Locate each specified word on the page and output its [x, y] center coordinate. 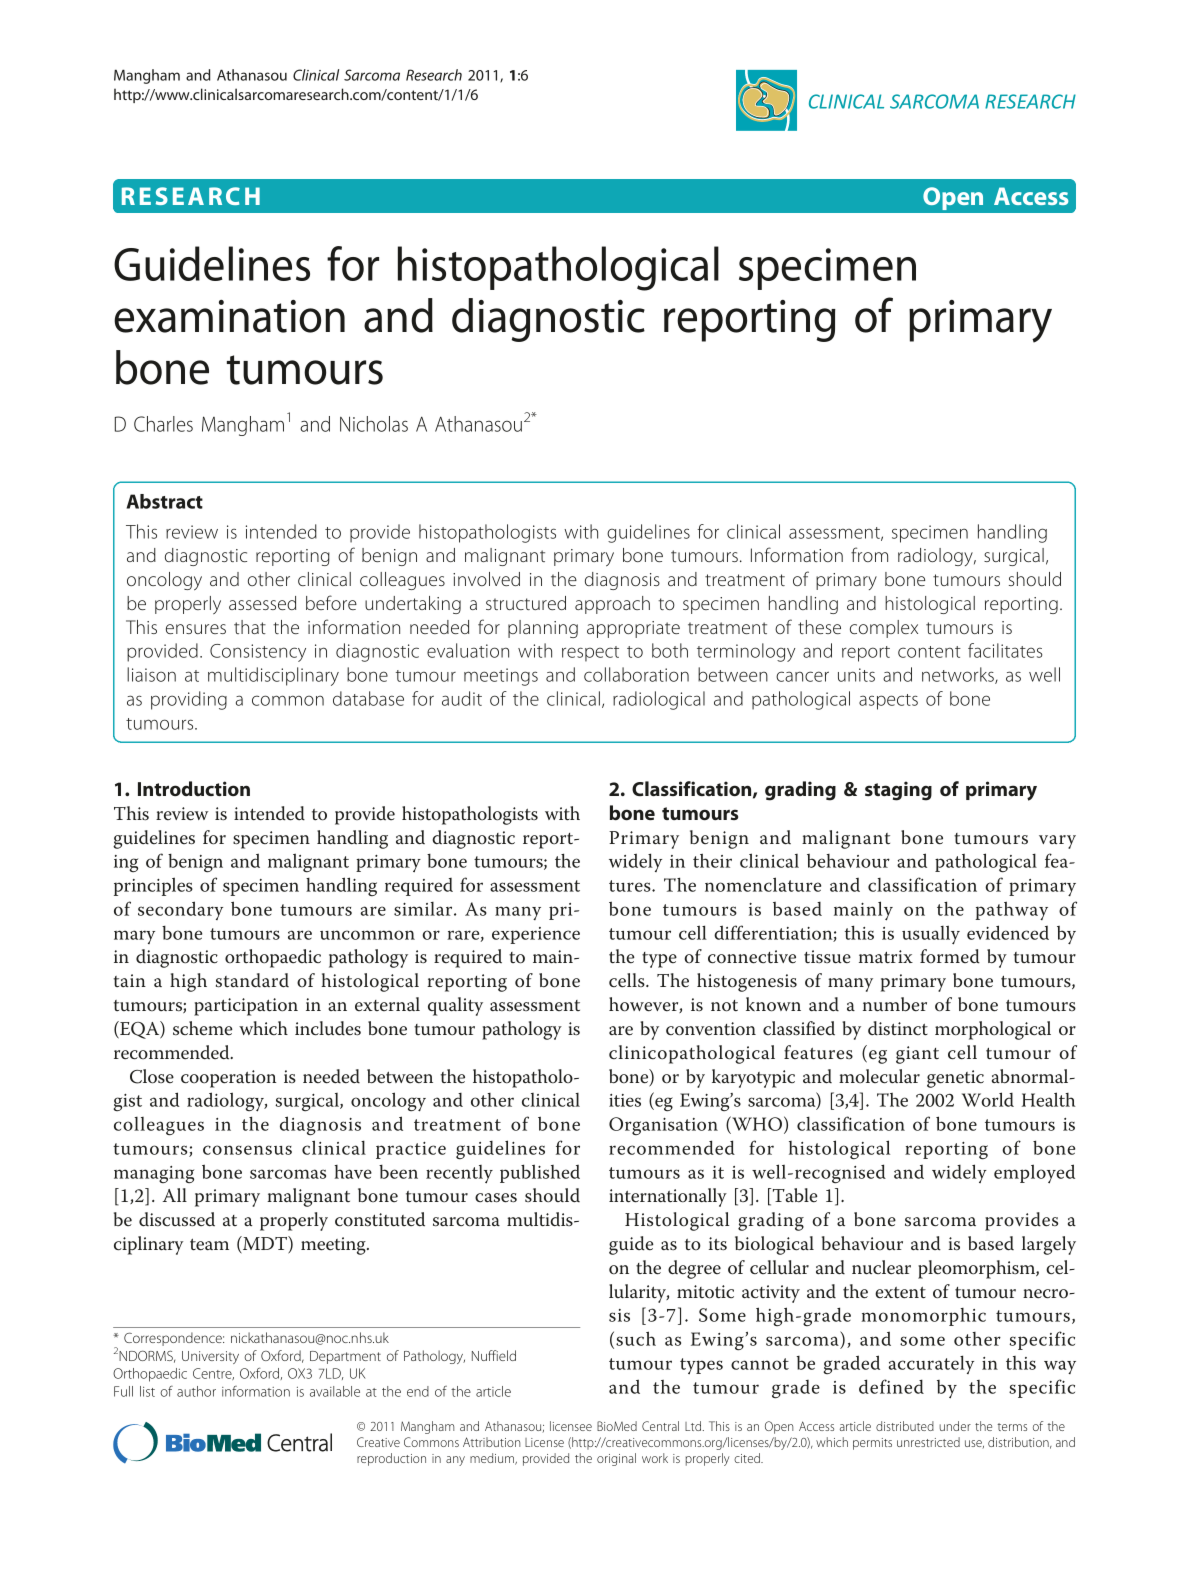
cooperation [228, 1079]
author [196, 1391]
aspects [888, 702]
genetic [955, 1079]
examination [229, 316]
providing [189, 700]
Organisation [663, 1126]
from [869, 554]
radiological [659, 700]
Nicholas [374, 424]
